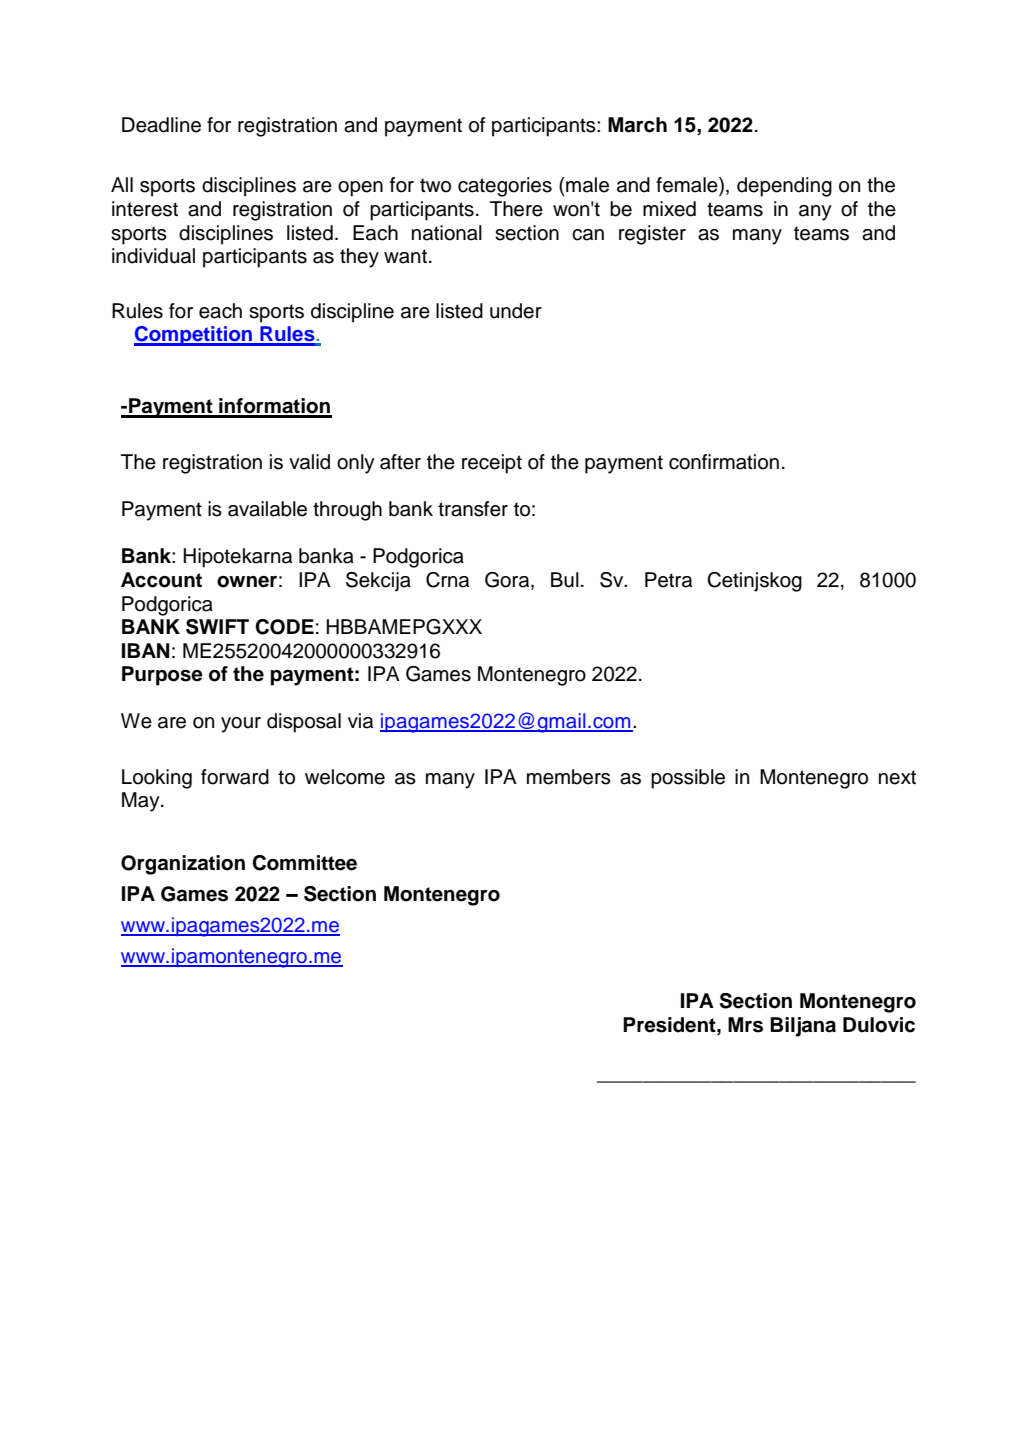 This screenshot has height=1438, width=1017. I want to click on receipt, so click(492, 464).
